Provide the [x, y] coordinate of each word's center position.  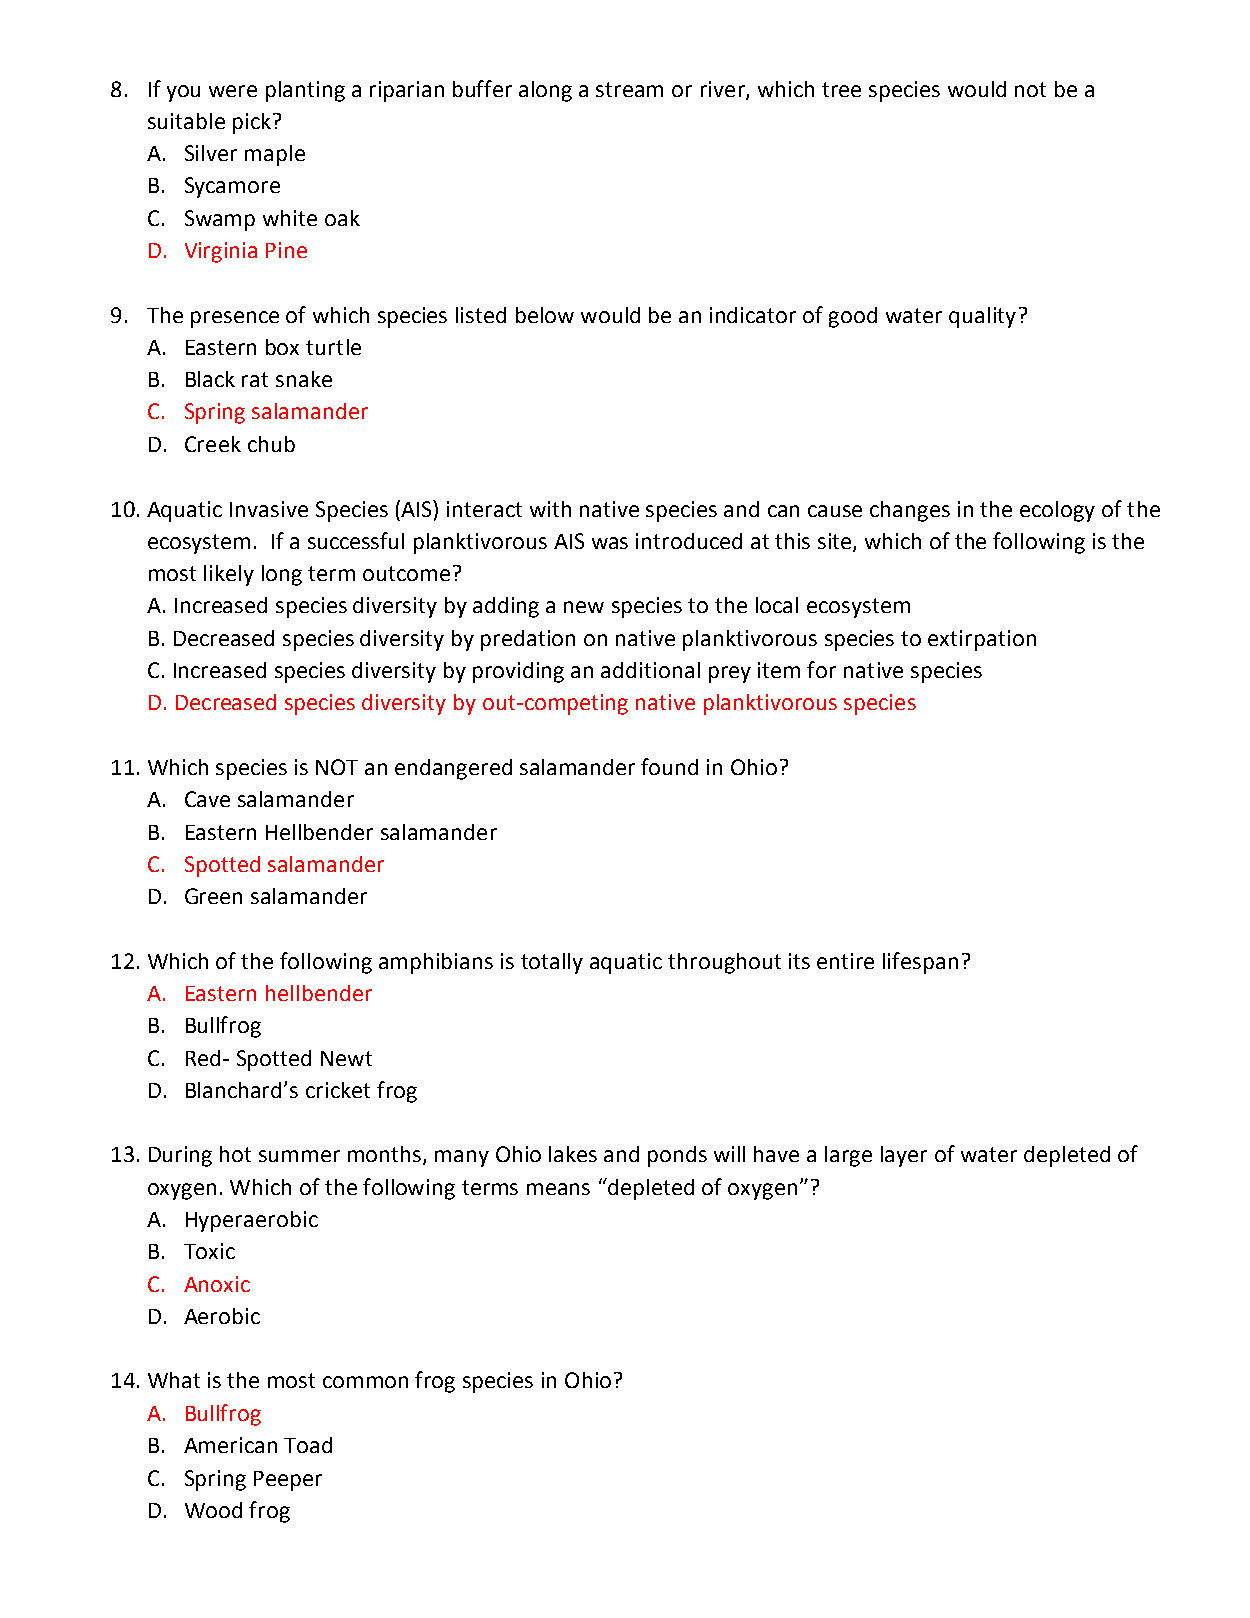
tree [841, 89]
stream [629, 89]
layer [904, 1156]
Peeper [288, 1481]
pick [252, 123]
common [365, 1382]
